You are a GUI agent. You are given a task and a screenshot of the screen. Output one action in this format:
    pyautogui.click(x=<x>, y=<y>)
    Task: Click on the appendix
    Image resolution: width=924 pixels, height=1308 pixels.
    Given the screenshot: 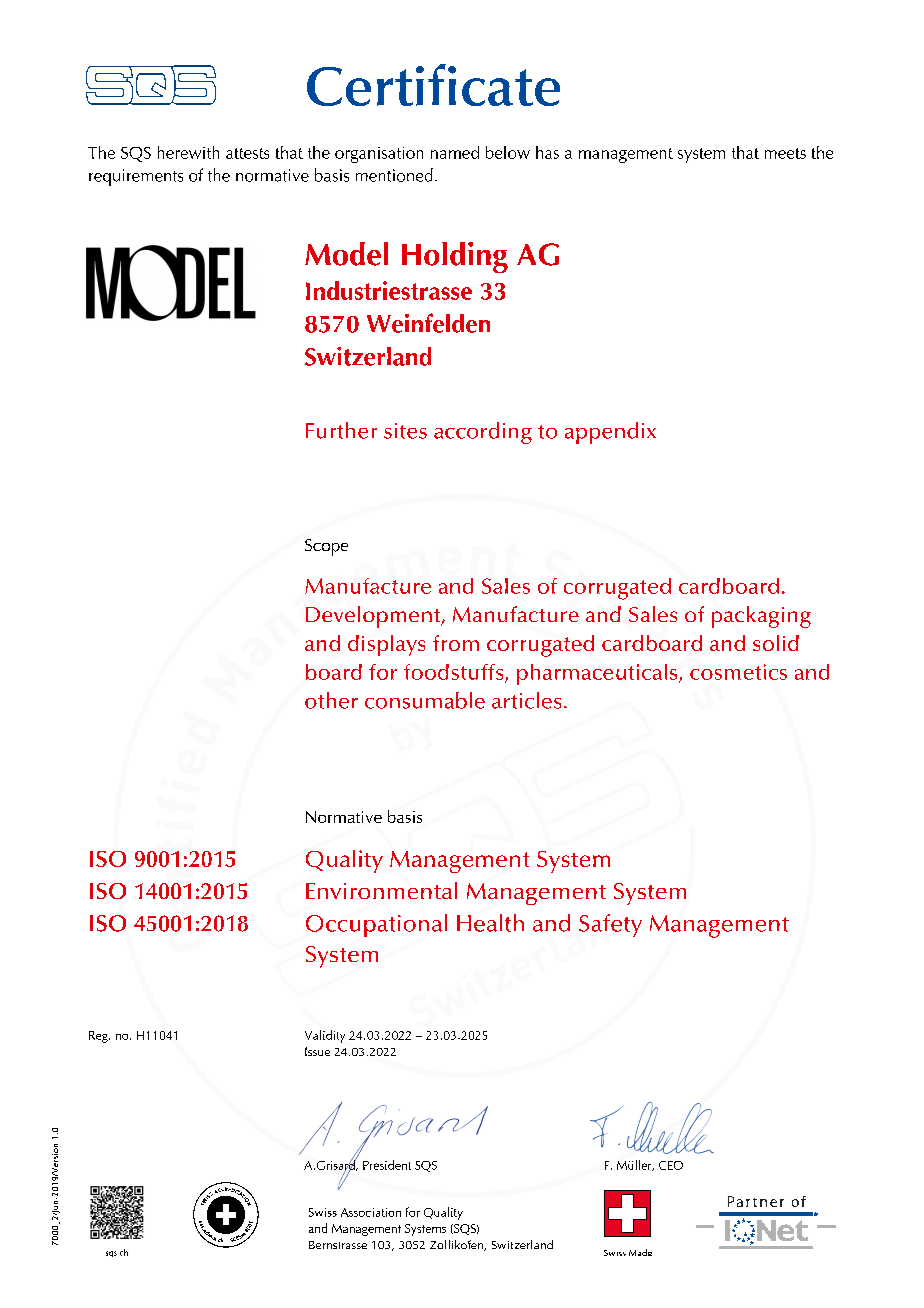 What is the action you would take?
    pyautogui.click(x=610, y=433)
